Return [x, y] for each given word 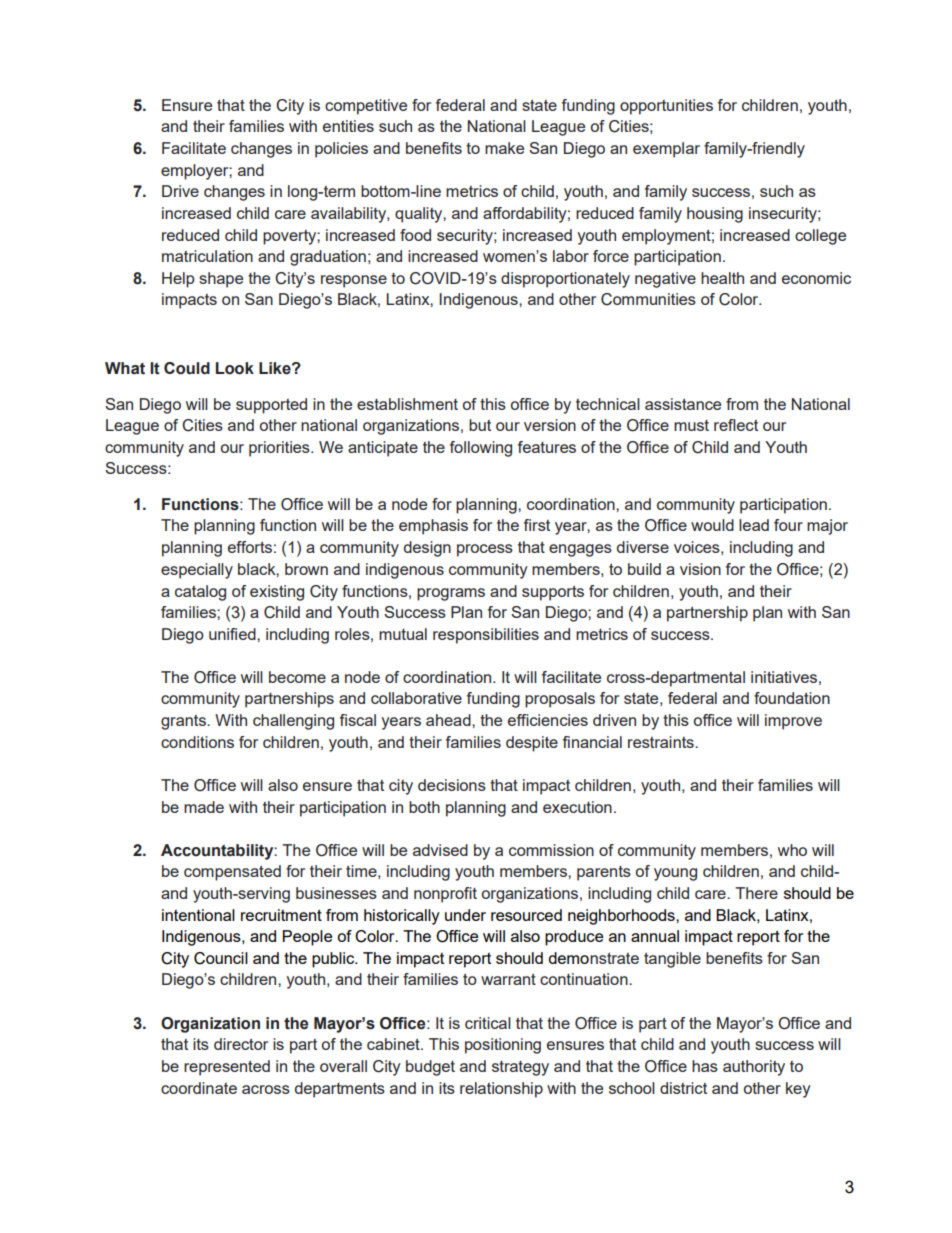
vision [700, 569]
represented [227, 1068]
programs [451, 594]
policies [341, 150]
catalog [200, 593]
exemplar [666, 150]
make [504, 148]
